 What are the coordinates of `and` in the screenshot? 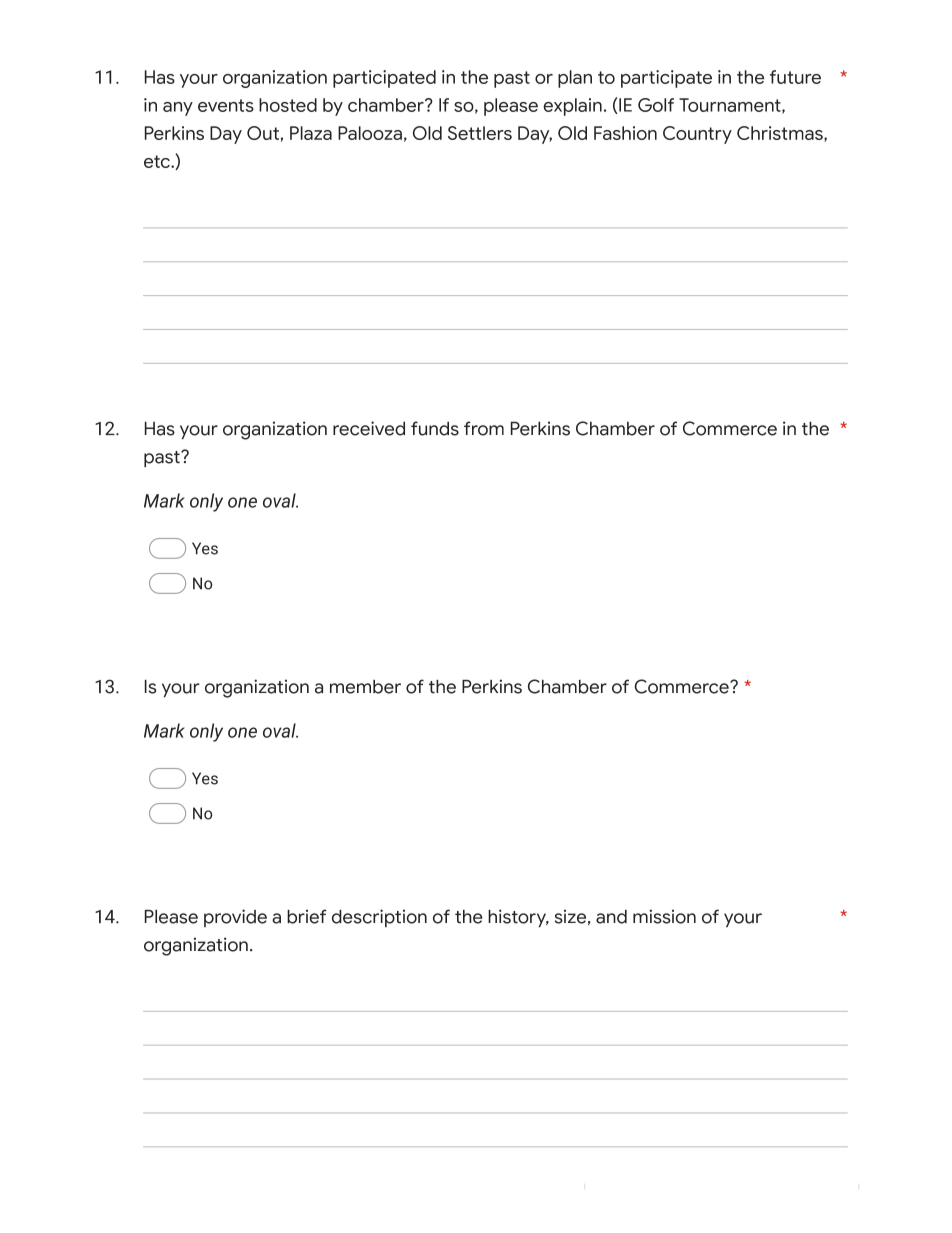 It's located at (611, 917).
